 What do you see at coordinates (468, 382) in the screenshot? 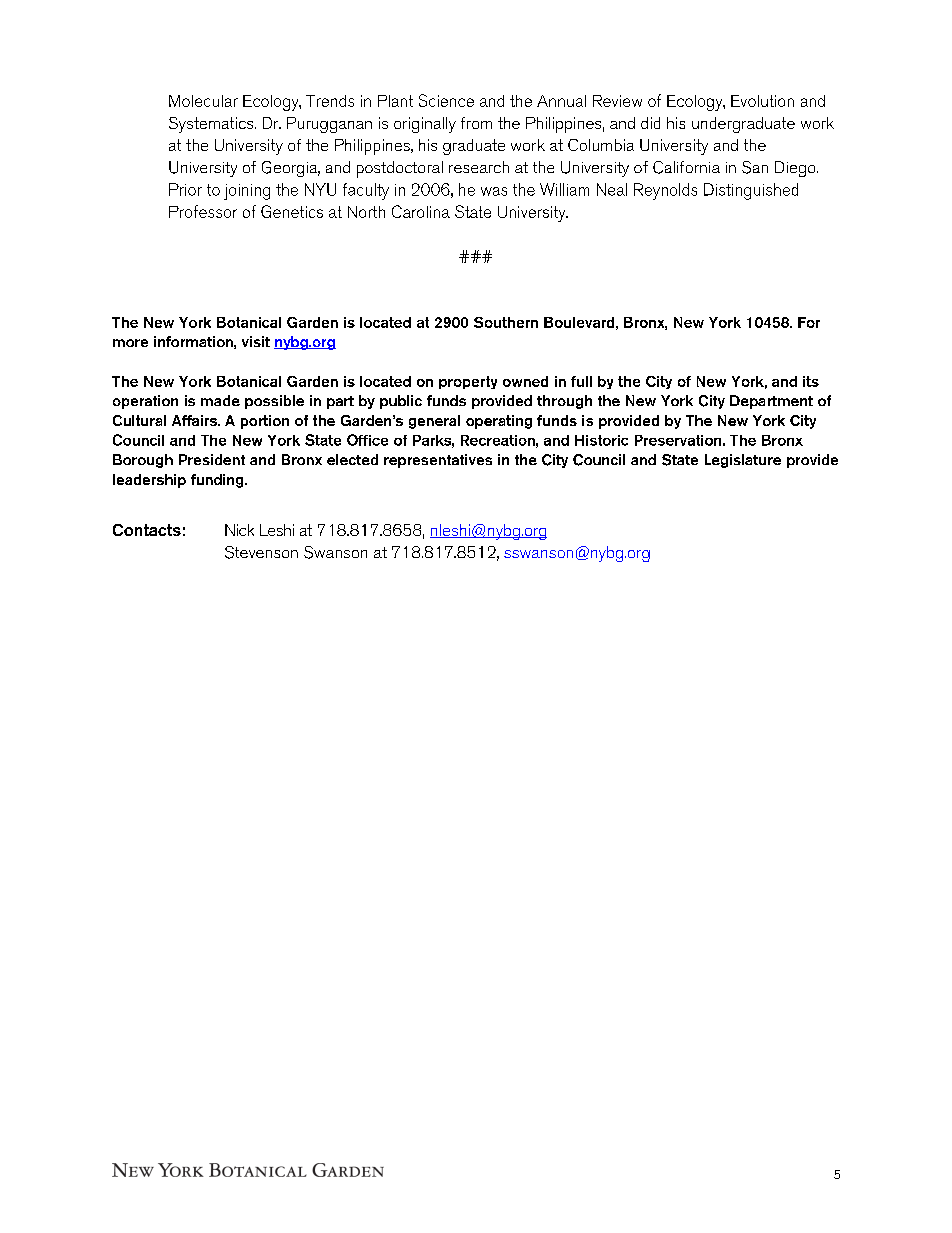
I see `property` at bounding box center [468, 382].
